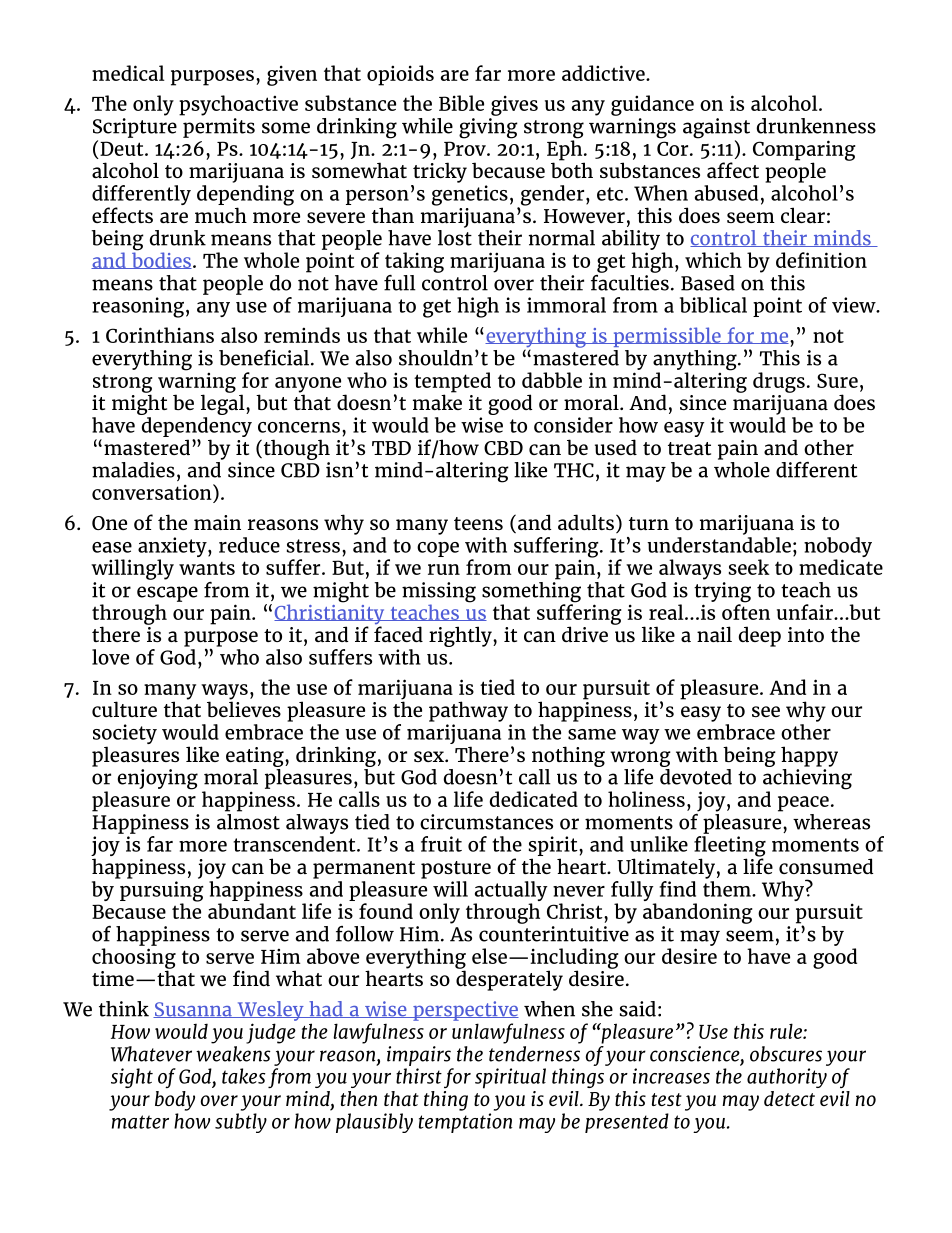  Describe the element at coordinates (158, 779) in the document. I see `enjoying` at that location.
